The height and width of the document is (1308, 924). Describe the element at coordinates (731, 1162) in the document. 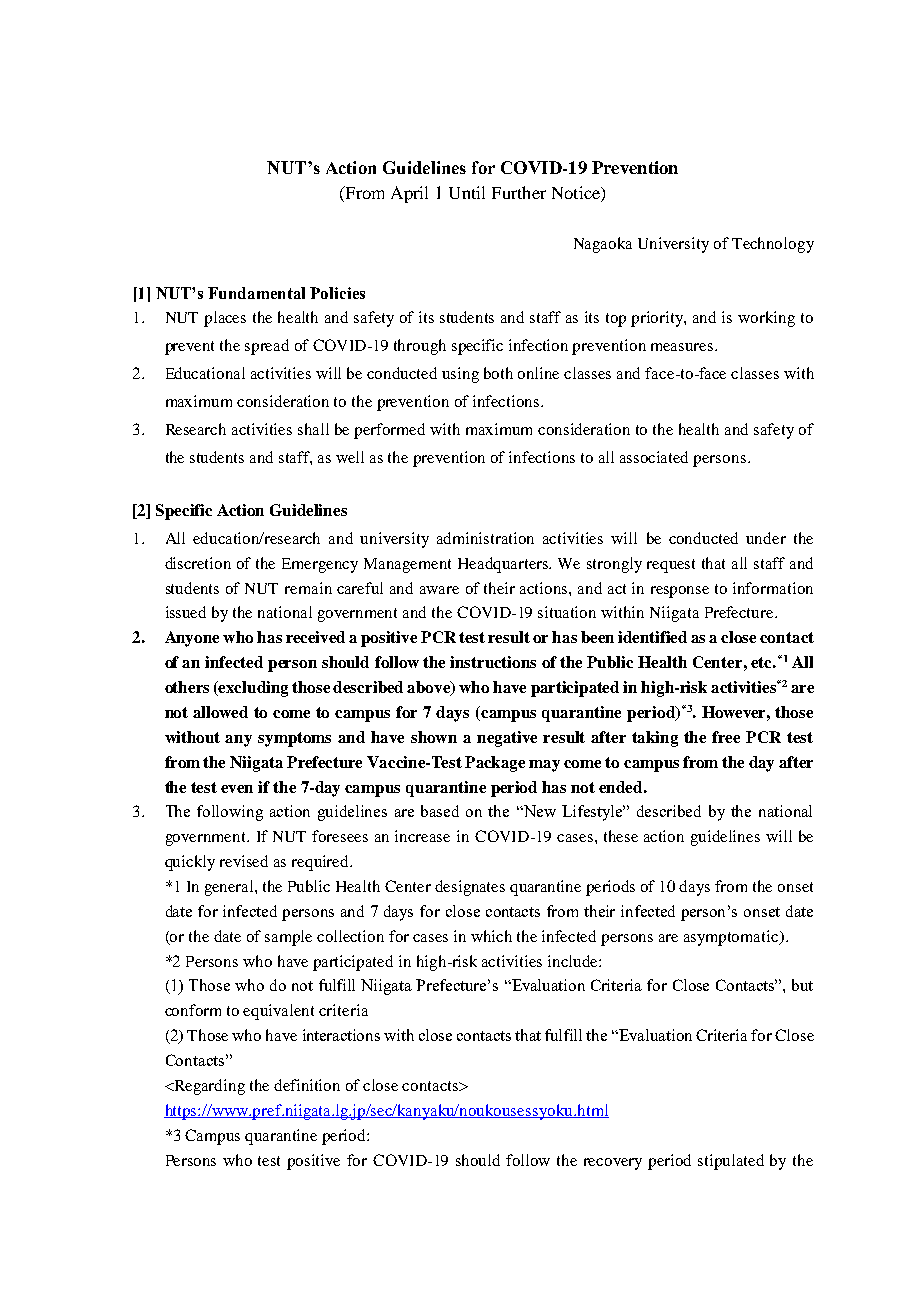

I see `stipulated` at that location.
